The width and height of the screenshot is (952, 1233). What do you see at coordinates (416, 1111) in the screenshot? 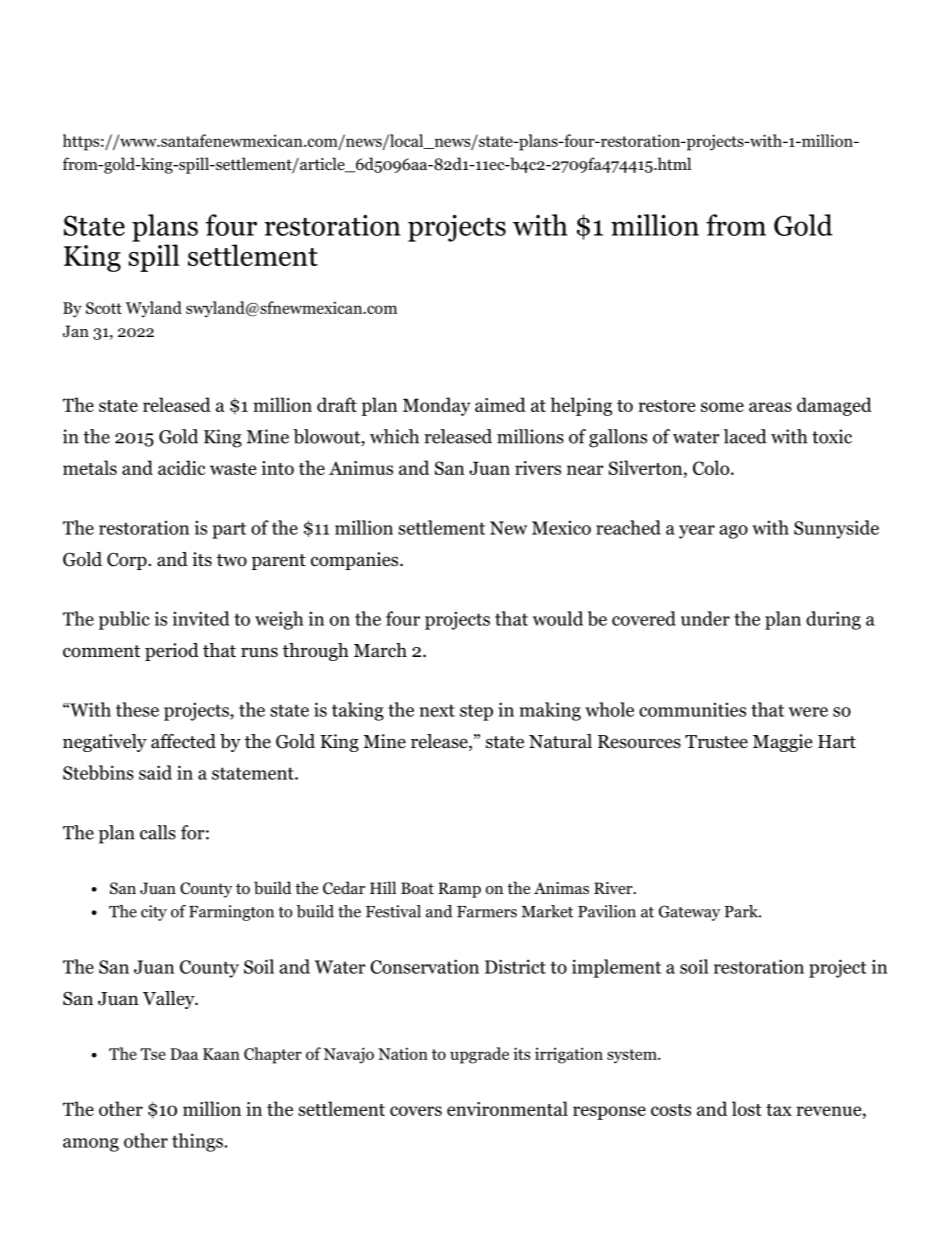
I see `covers` at bounding box center [416, 1111].
